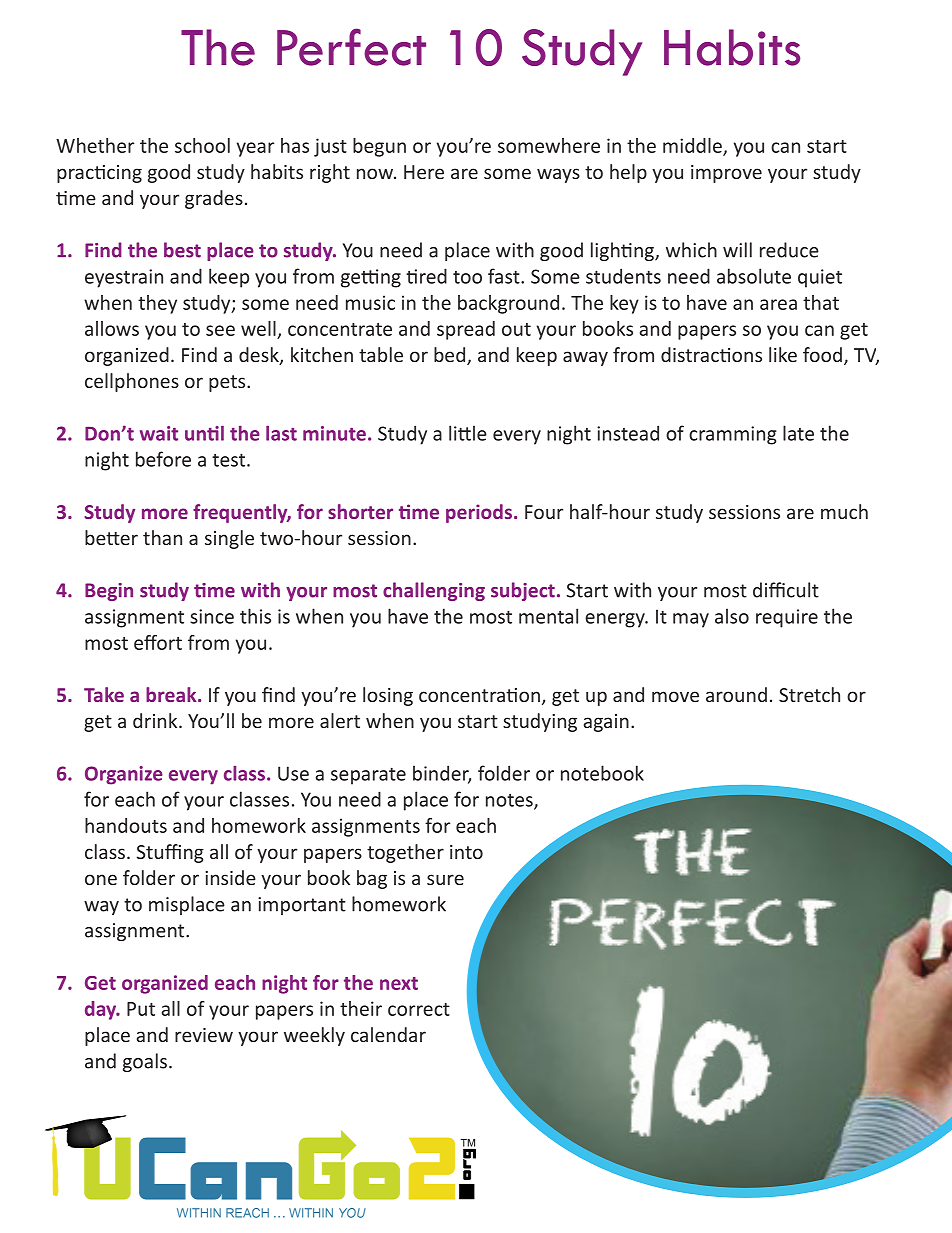 The image size is (952, 1233). Describe the element at coordinates (351, 47) in the image. I see `Perfect` at that location.
